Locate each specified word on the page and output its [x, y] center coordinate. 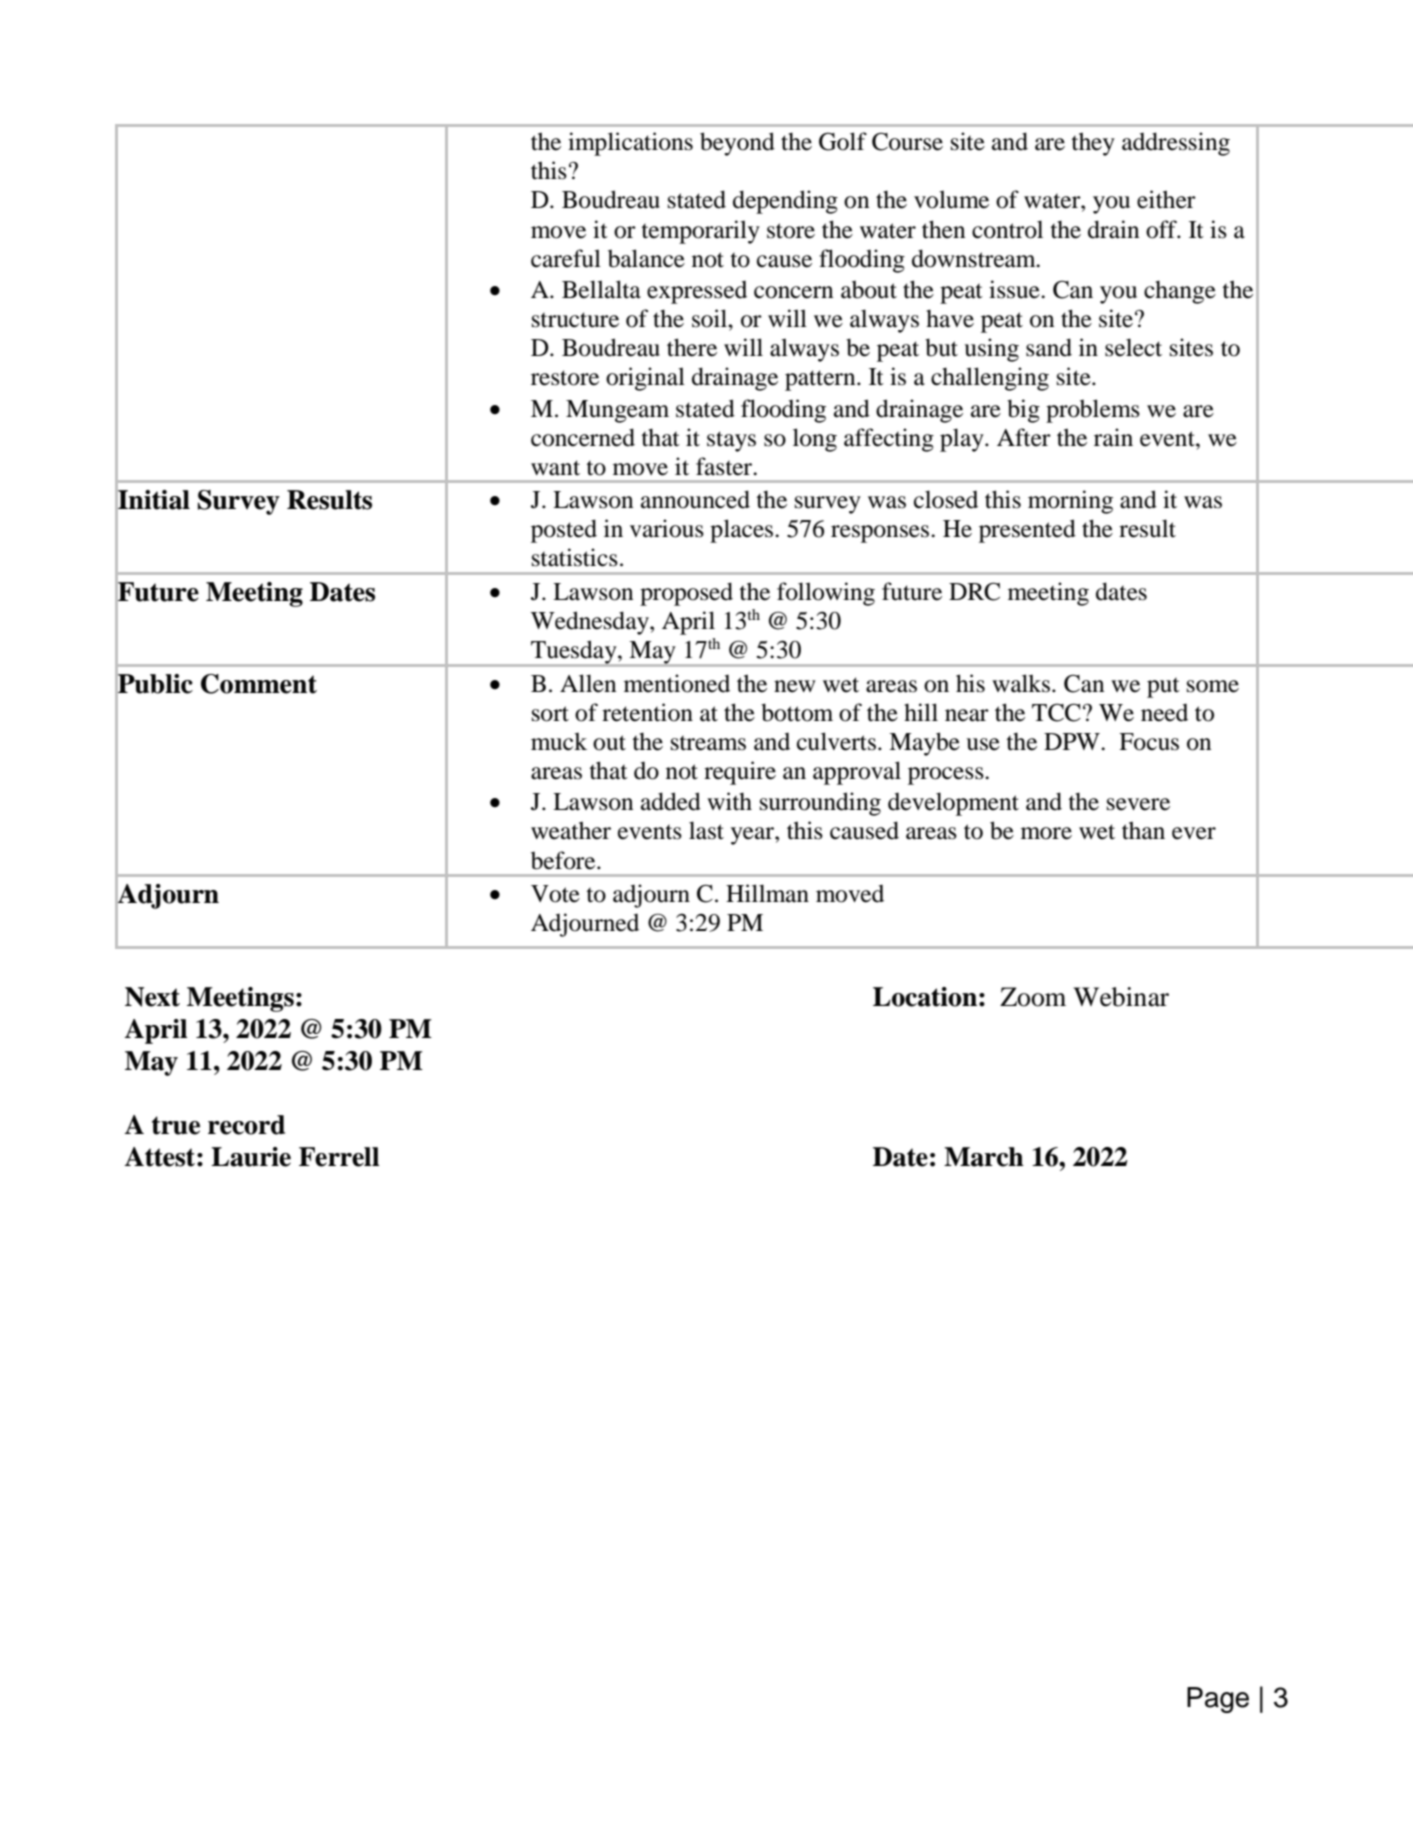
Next [152, 997]
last [706, 830]
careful [566, 258]
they [1093, 144]
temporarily [701, 232]
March [984, 1157]
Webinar [1121, 997]
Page [1218, 1700]
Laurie [251, 1157]
